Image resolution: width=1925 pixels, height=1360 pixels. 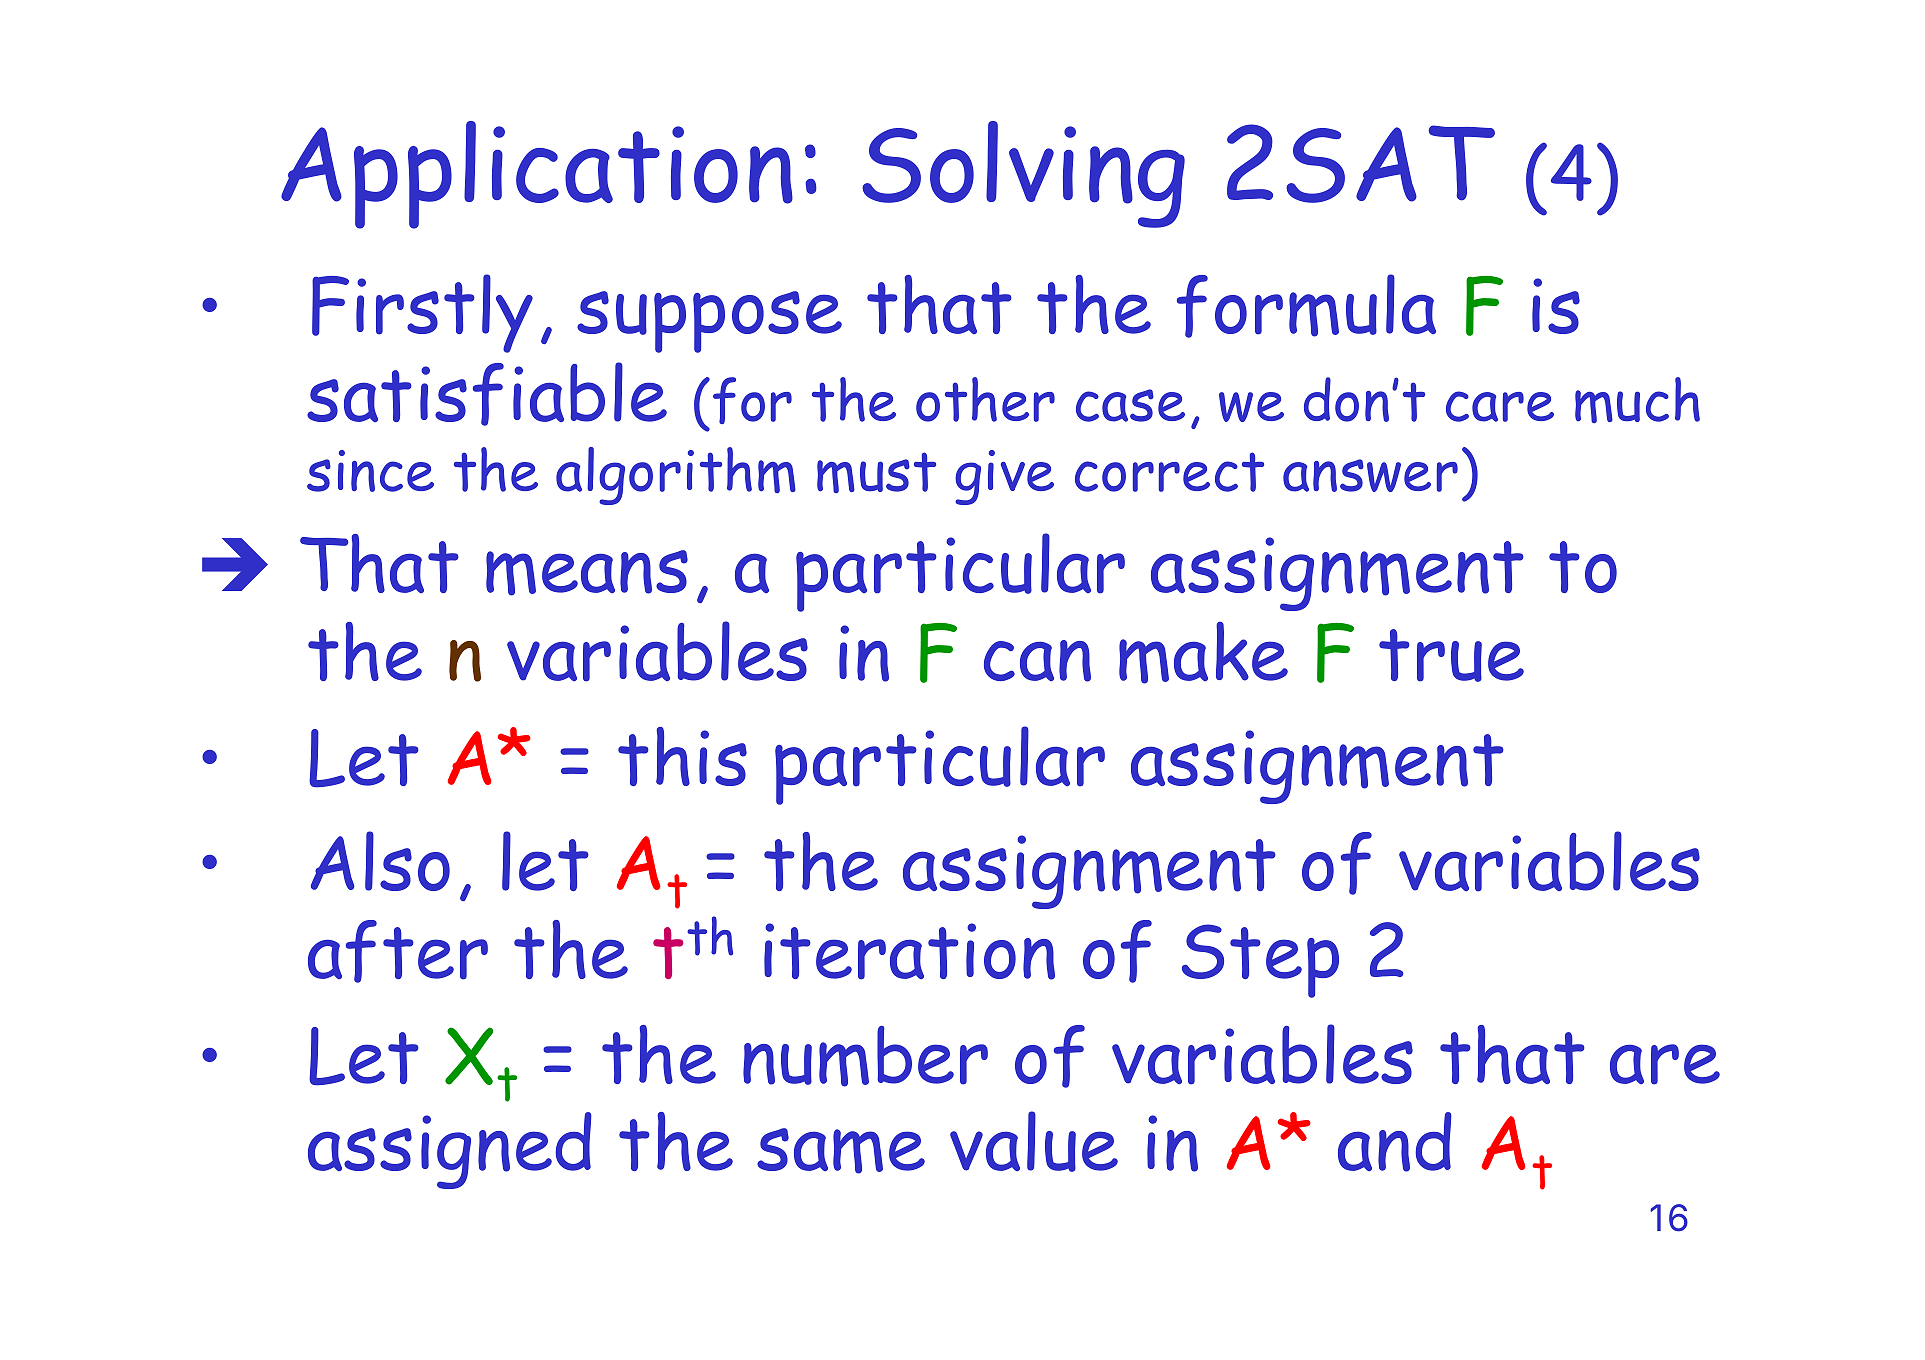 I want to click on assigned, so click(x=450, y=1150).
